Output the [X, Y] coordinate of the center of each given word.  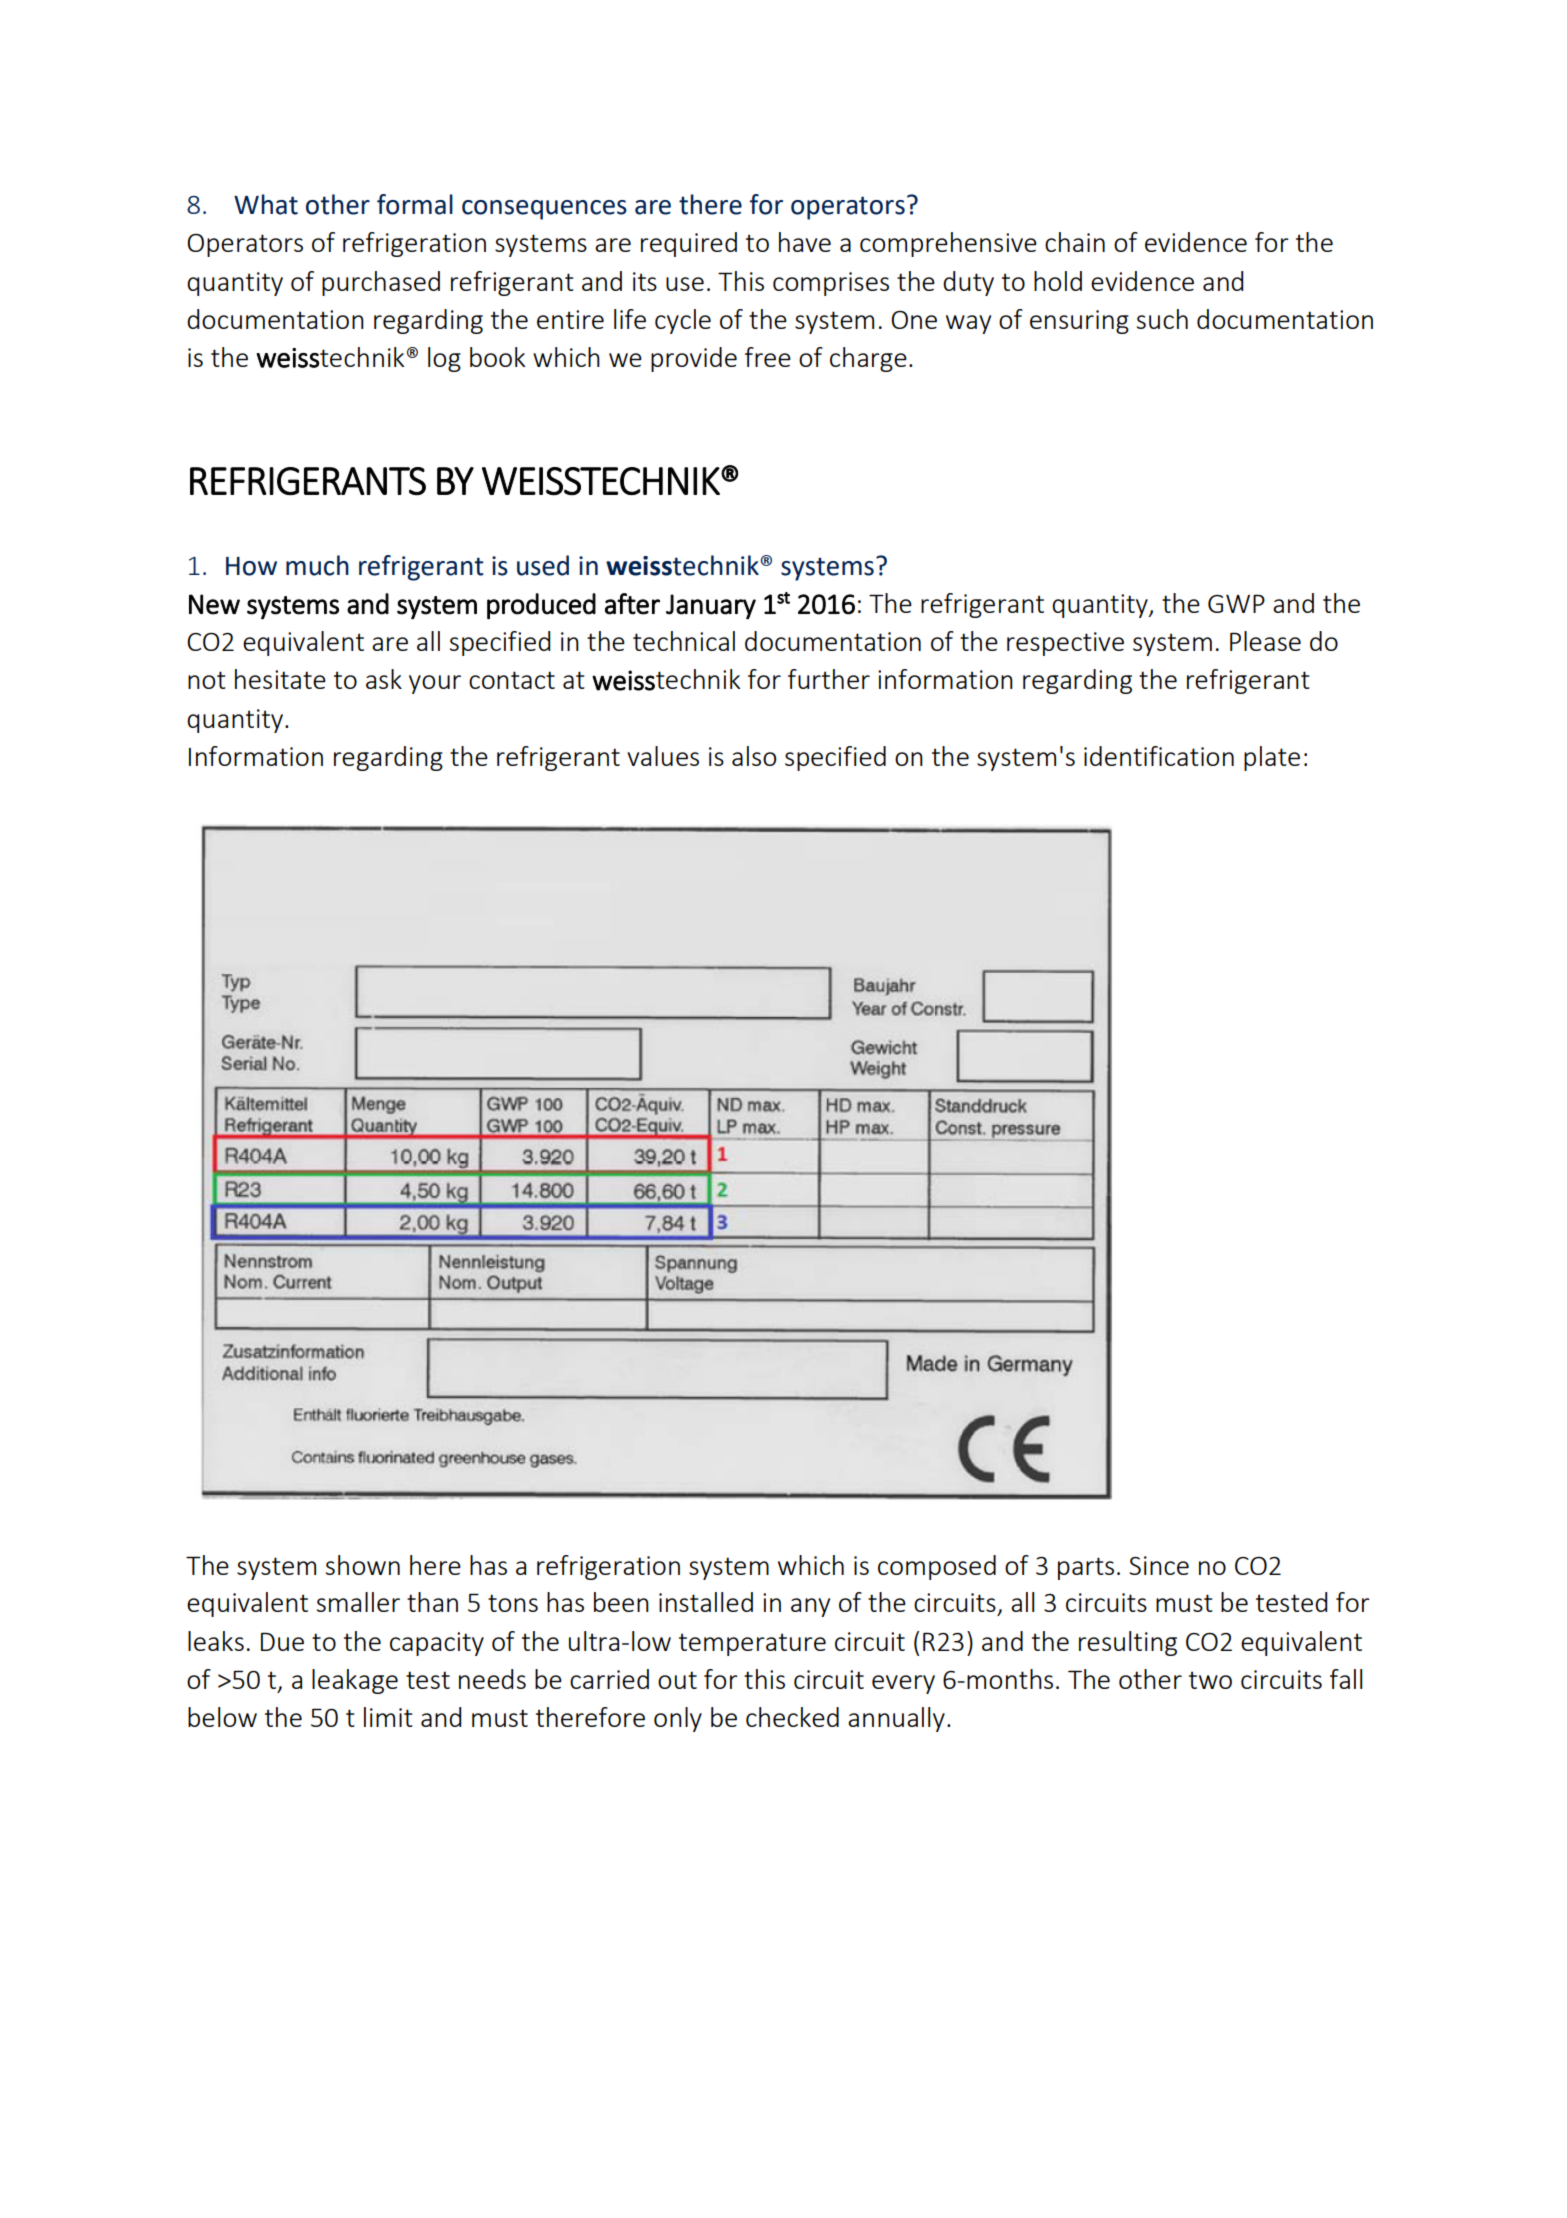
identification [1159, 756]
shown [363, 1565]
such [1162, 319]
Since [1159, 1565]
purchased [381, 283]
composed [937, 1567]
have [805, 242]
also [754, 756]
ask [384, 679]
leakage [355, 1681]
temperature [752, 1644]
